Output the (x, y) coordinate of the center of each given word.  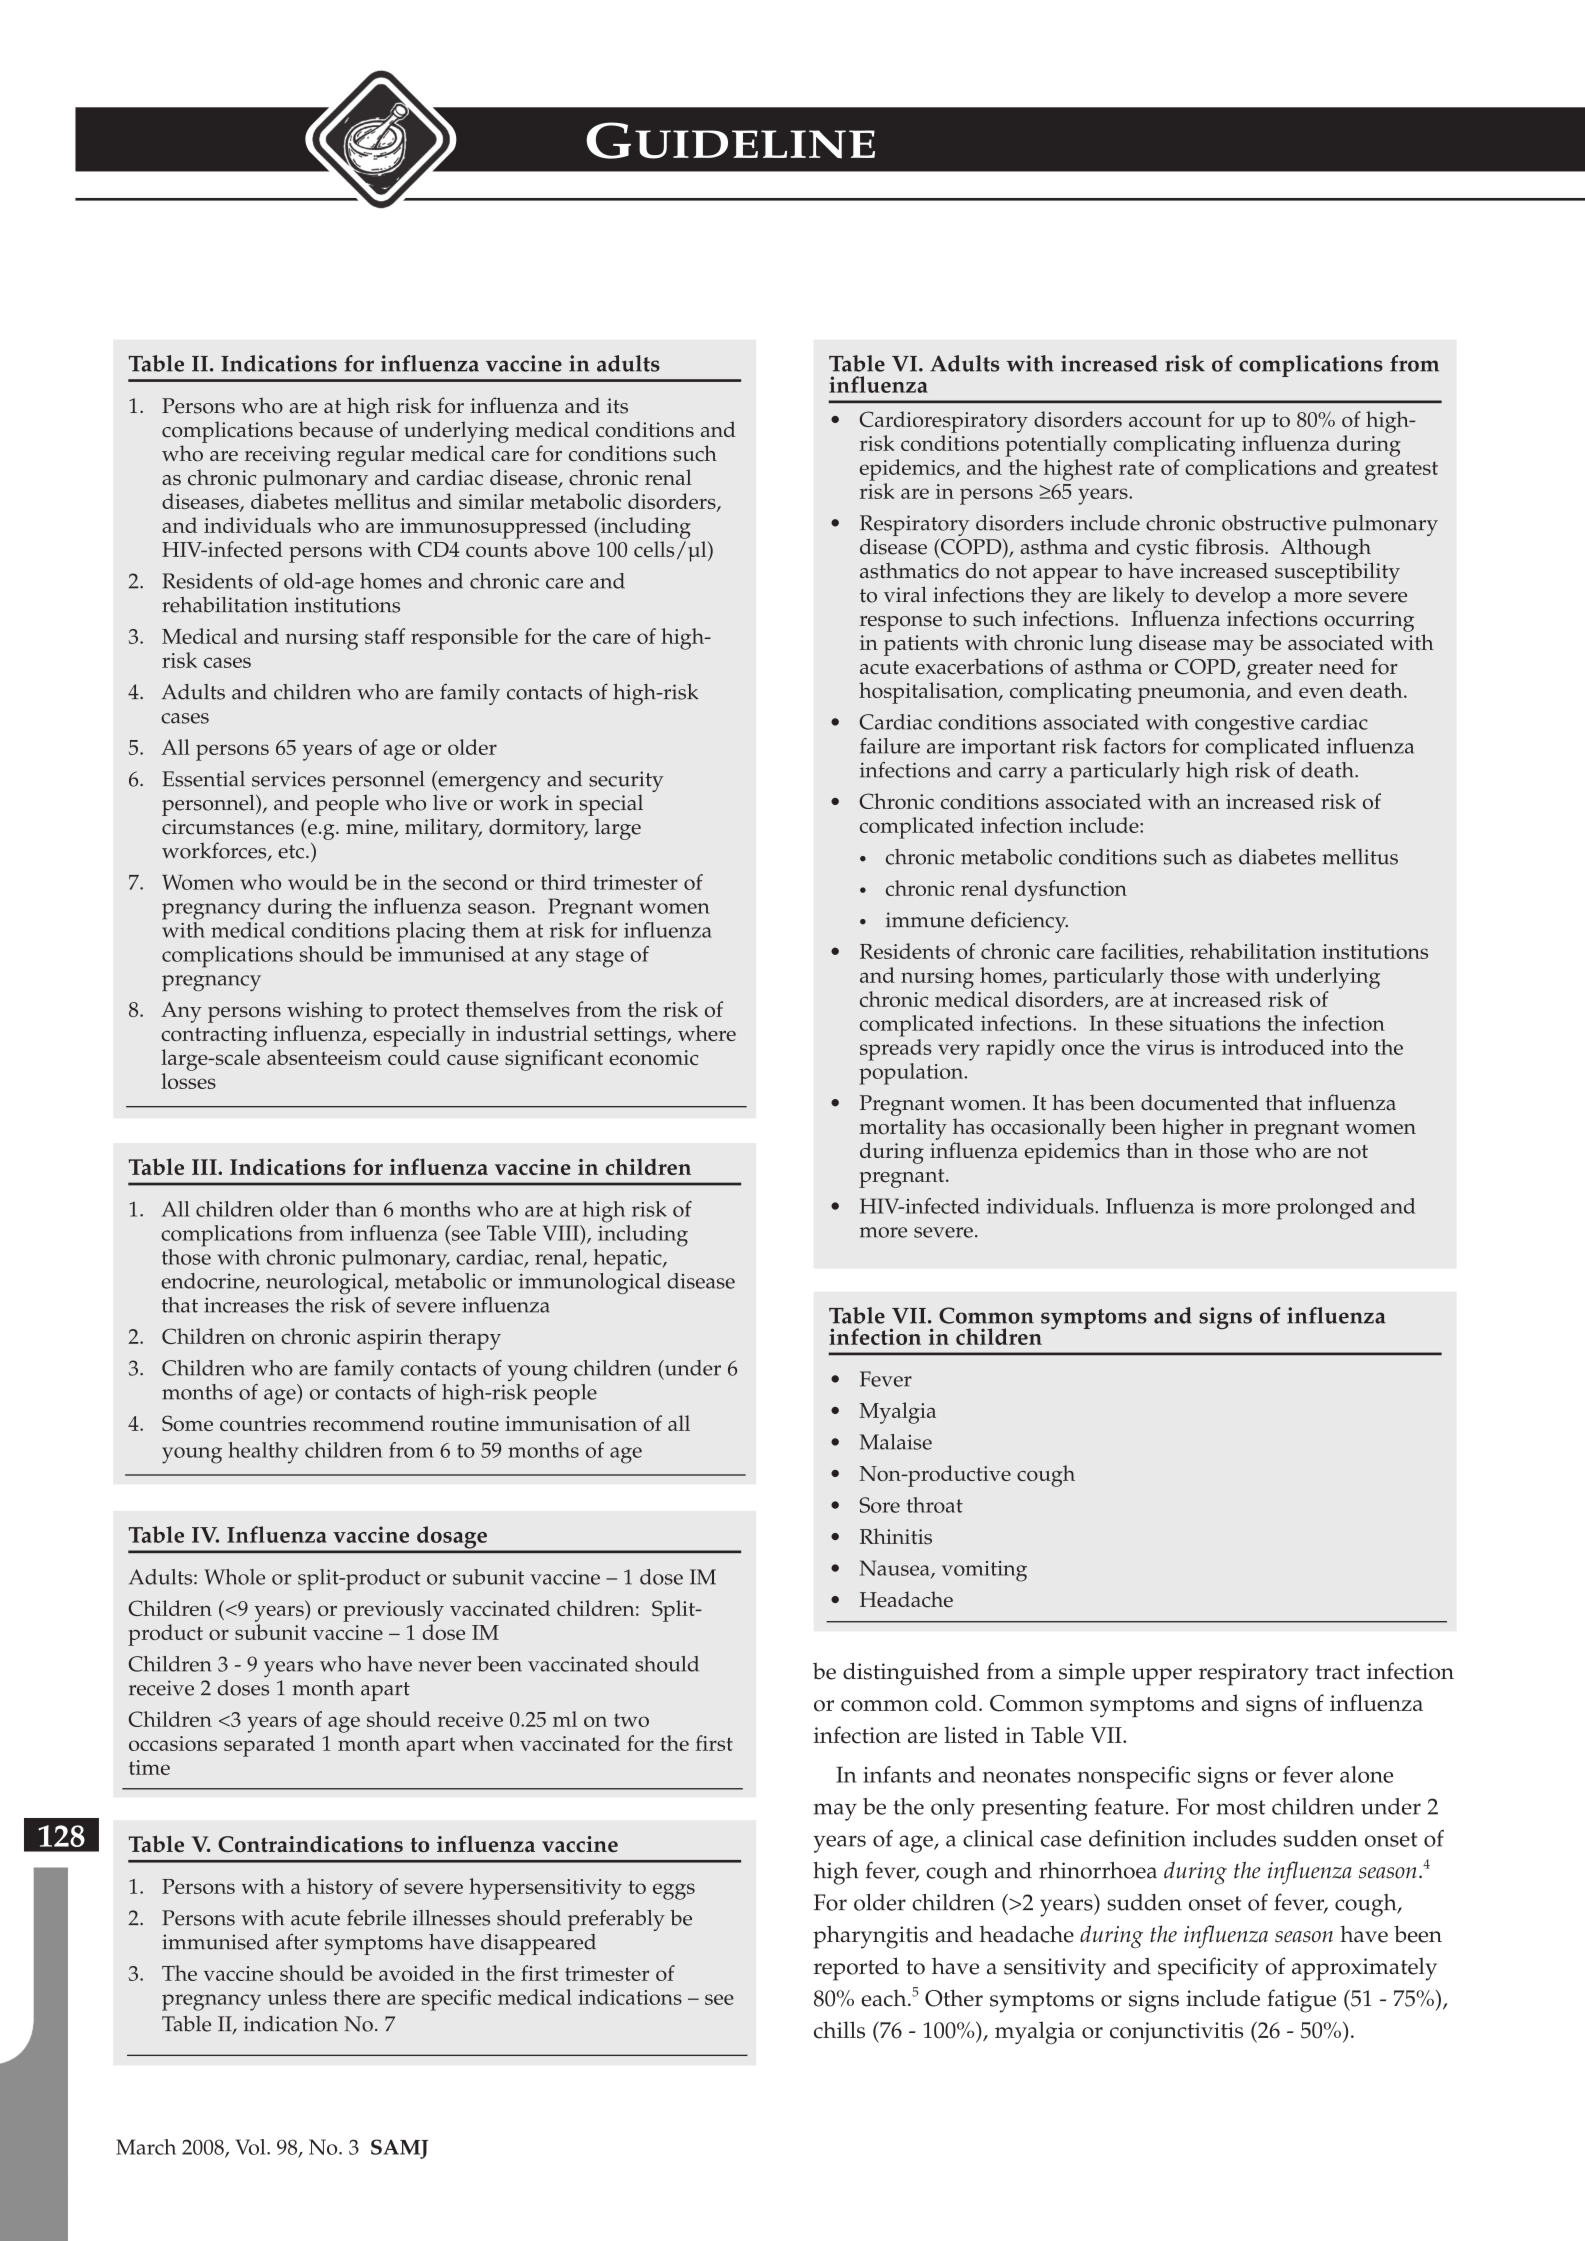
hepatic (629, 1260)
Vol (251, 2147)
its (617, 406)
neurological (325, 1282)
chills (839, 2030)
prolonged (1324, 1209)
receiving (288, 456)
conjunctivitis (1176, 2033)
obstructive (1274, 523)
